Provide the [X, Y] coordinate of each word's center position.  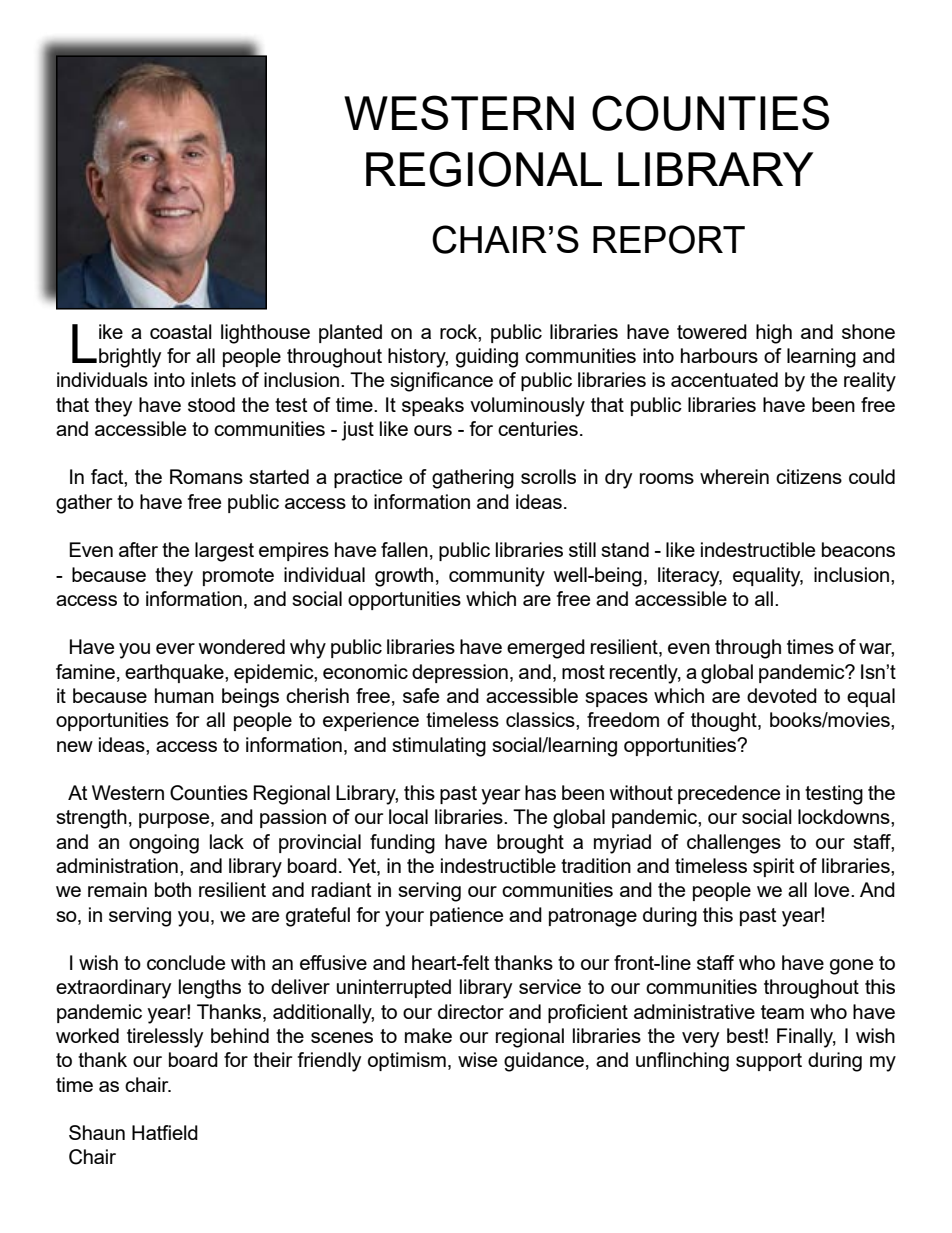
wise [477, 1059]
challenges [734, 844]
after [138, 549]
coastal [181, 331]
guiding [487, 358]
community [497, 577]
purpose [175, 820]
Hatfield [165, 1132]
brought [530, 844]
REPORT [669, 239]
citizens [809, 476]
